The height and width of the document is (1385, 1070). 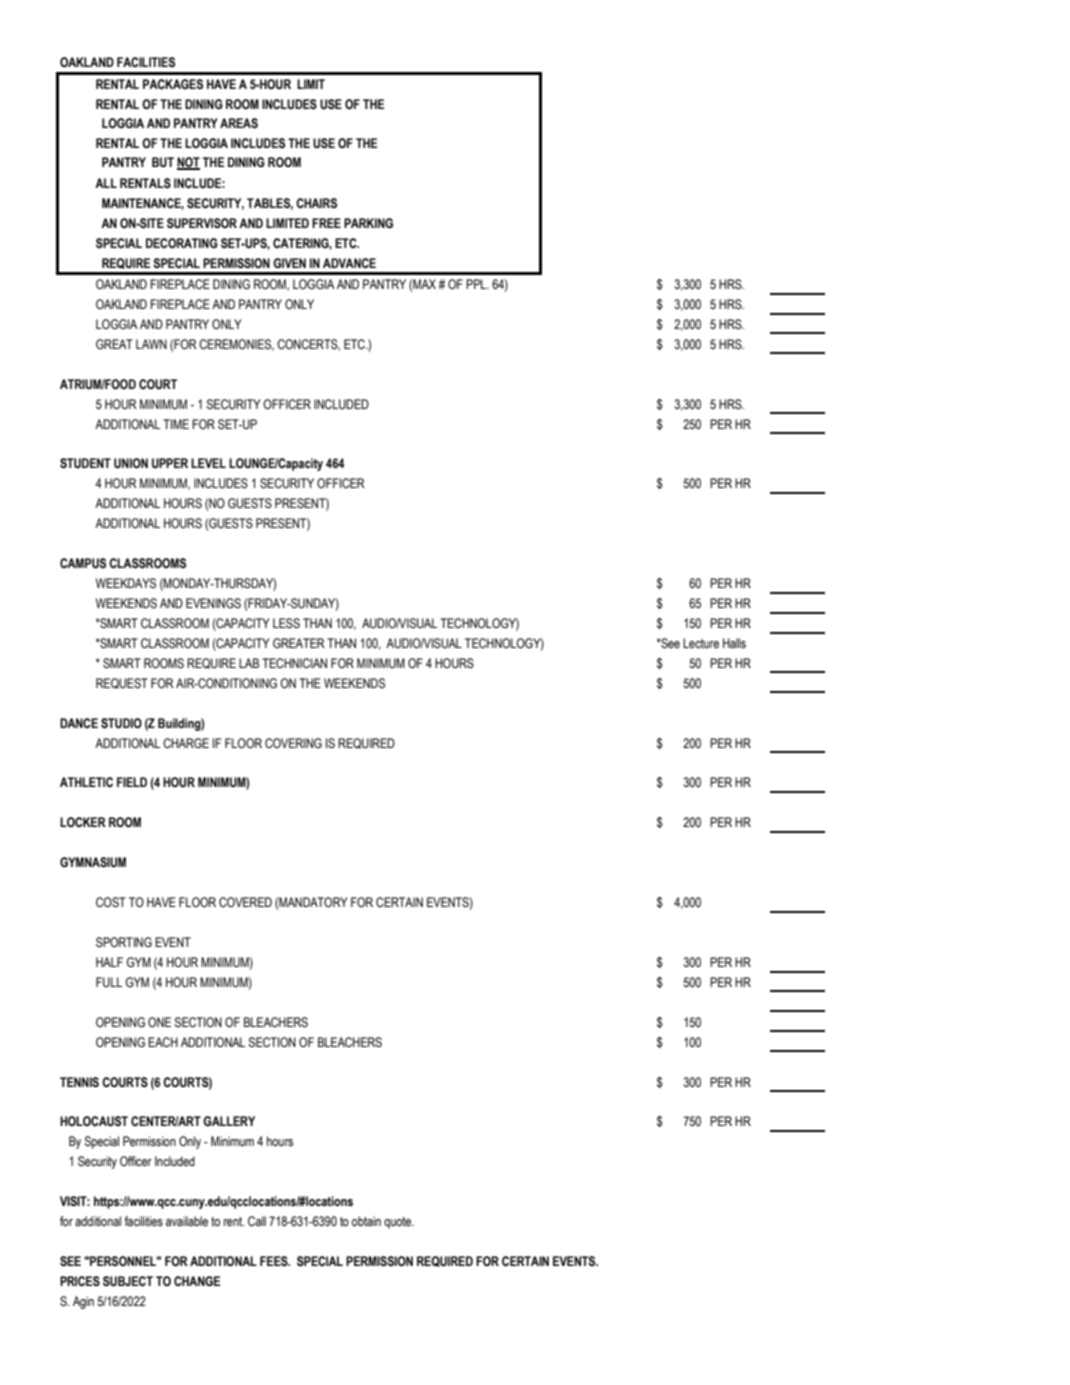 What do you see at coordinates (173, 84) in the document?
I see `PACKAGES` at bounding box center [173, 84].
